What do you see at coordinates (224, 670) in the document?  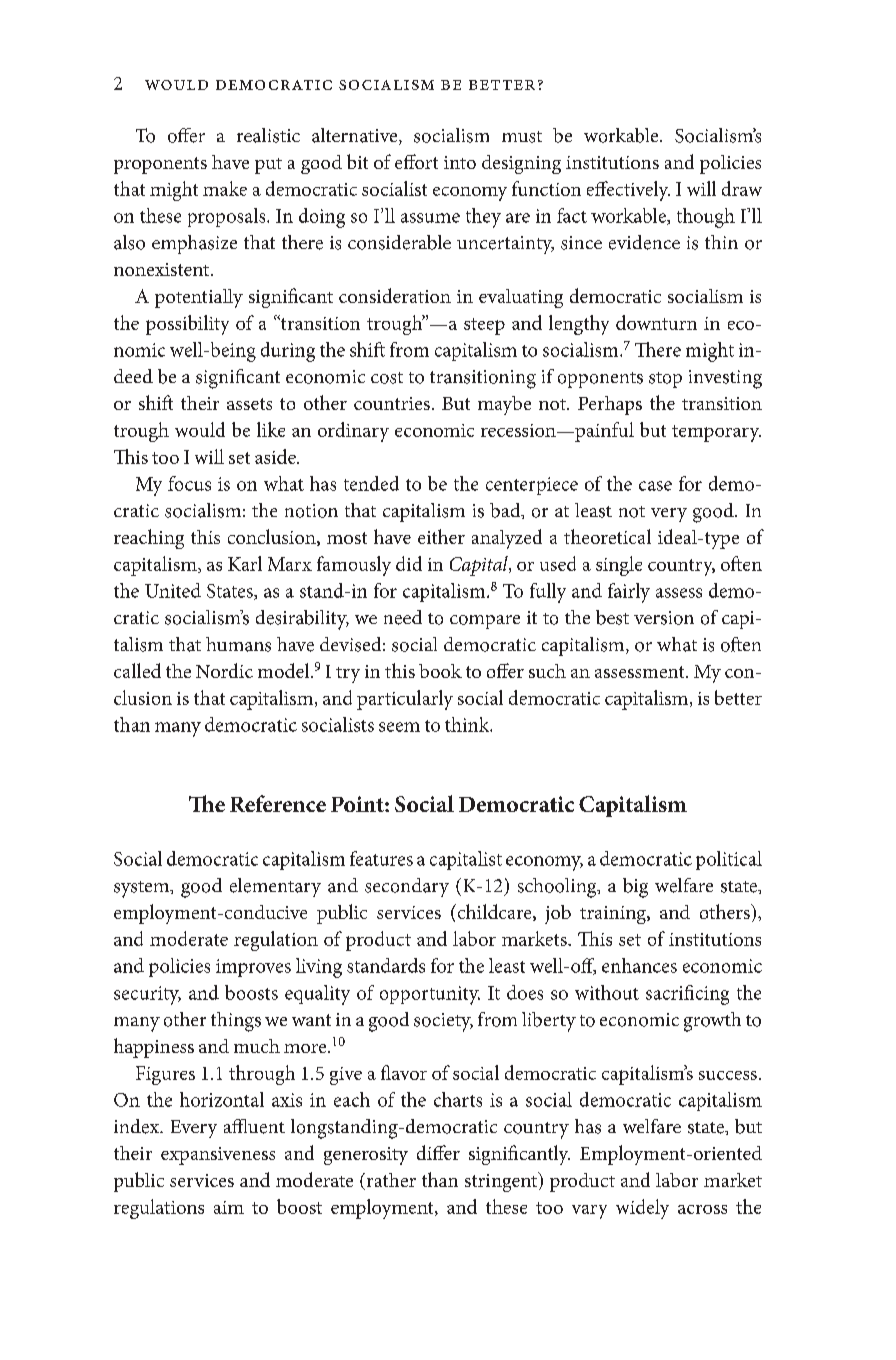 I see `Nordic` at bounding box center [224, 670].
